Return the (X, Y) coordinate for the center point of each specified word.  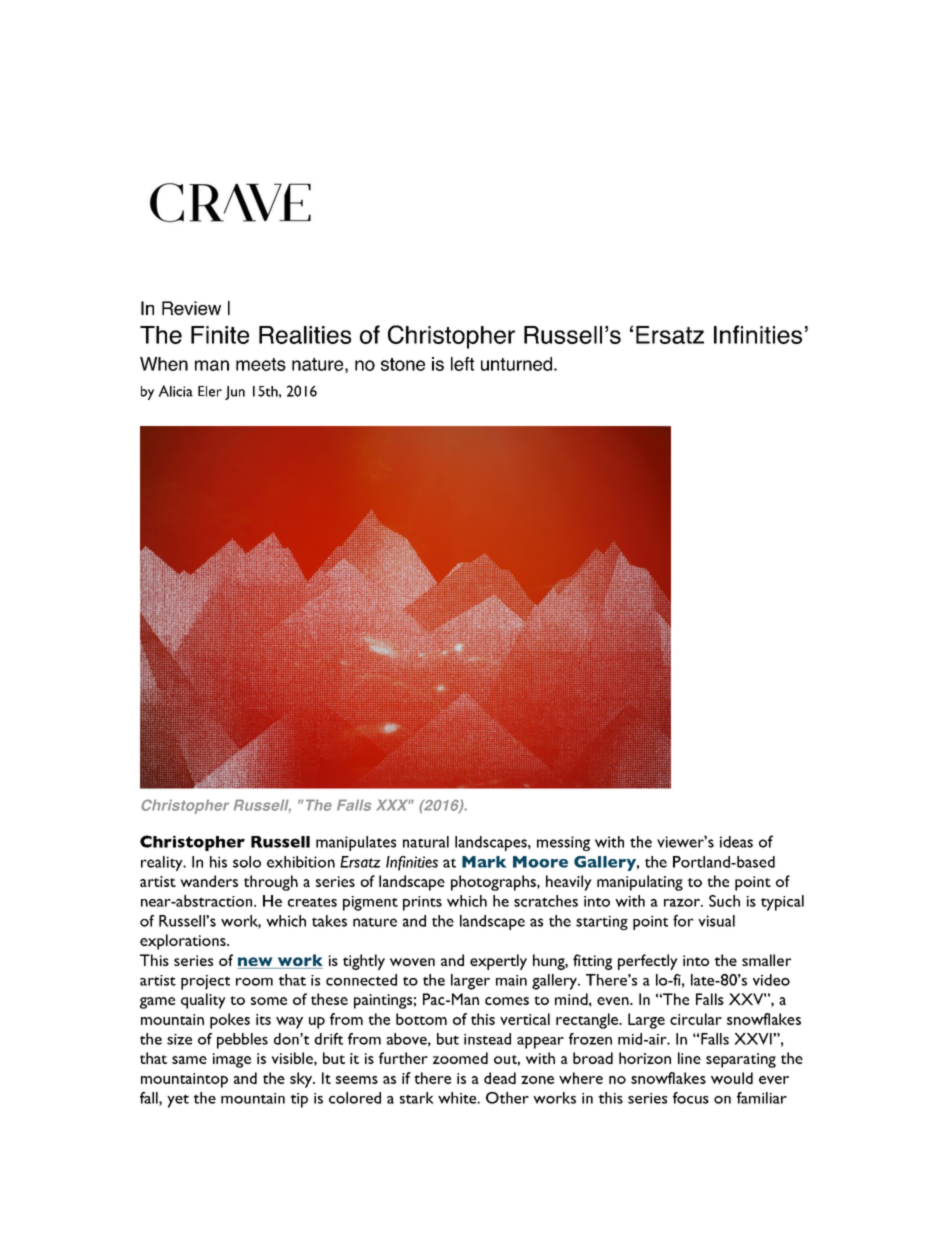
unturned (516, 364)
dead (500, 1078)
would (732, 1078)
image (232, 1060)
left (462, 364)
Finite (220, 335)
